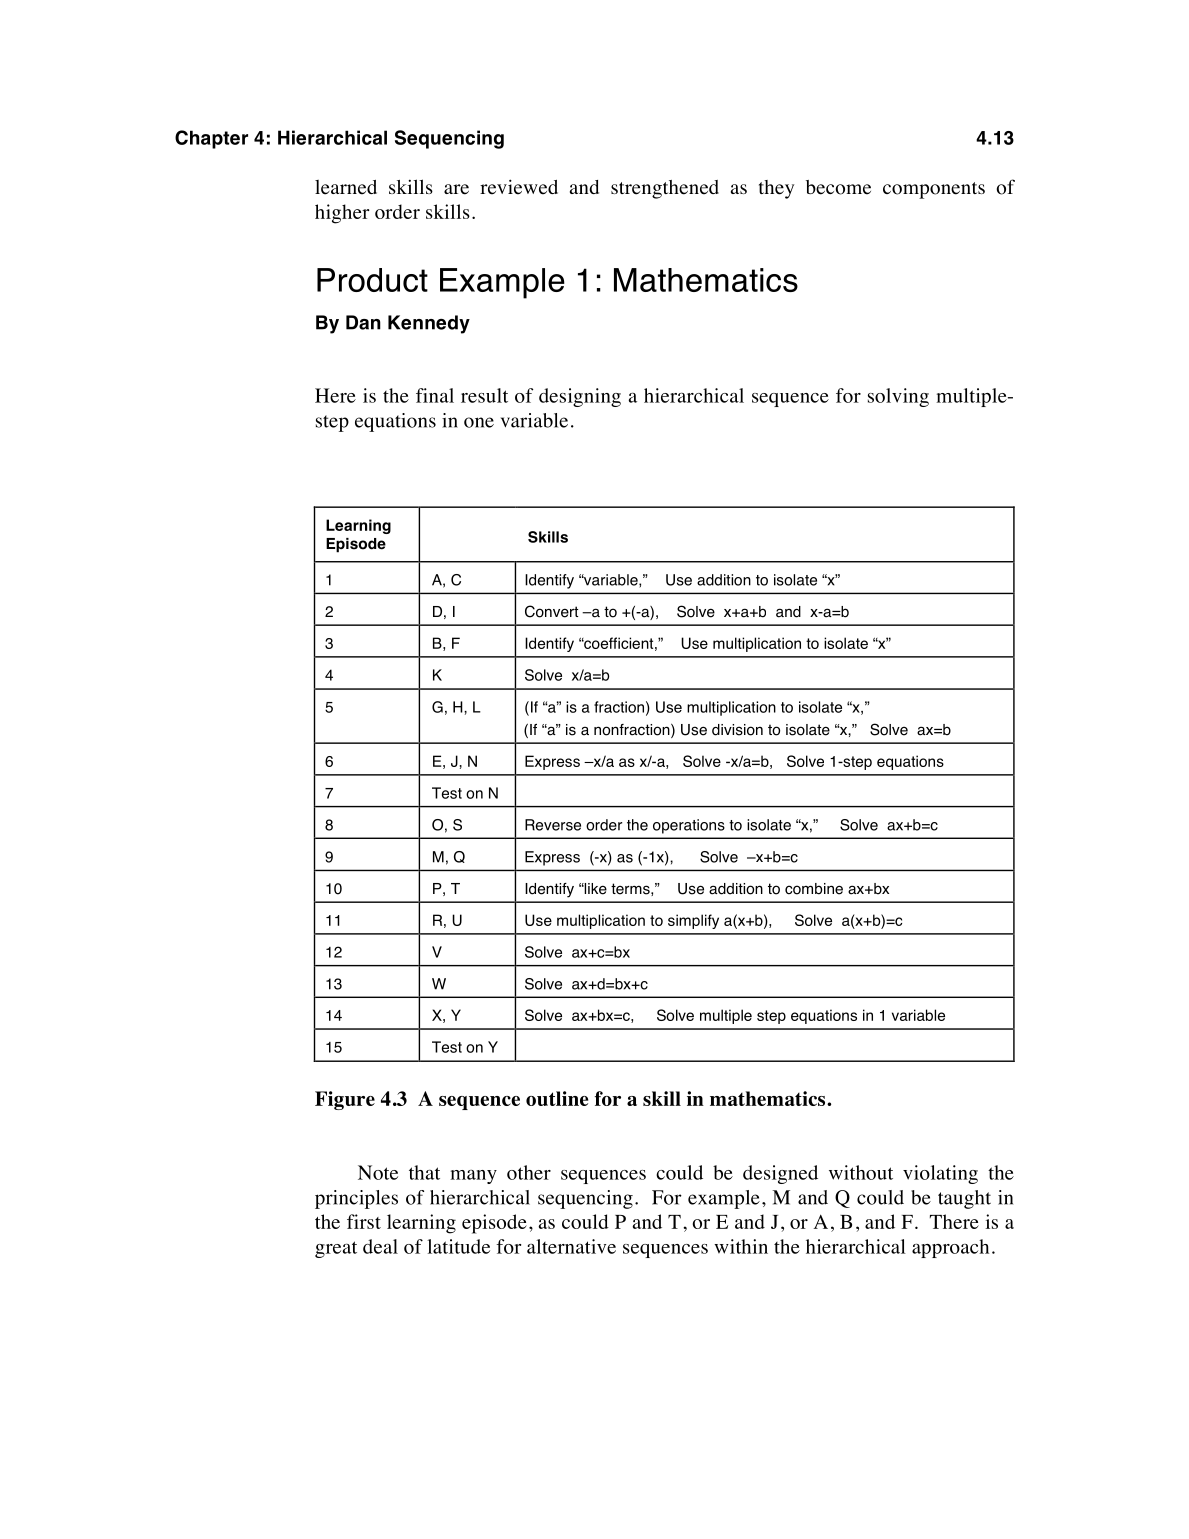 The height and width of the screenshot is (1539, 1189). Describe the element at coordinates (571, 1246) in the screenshot. I see `alternative` at that location.
